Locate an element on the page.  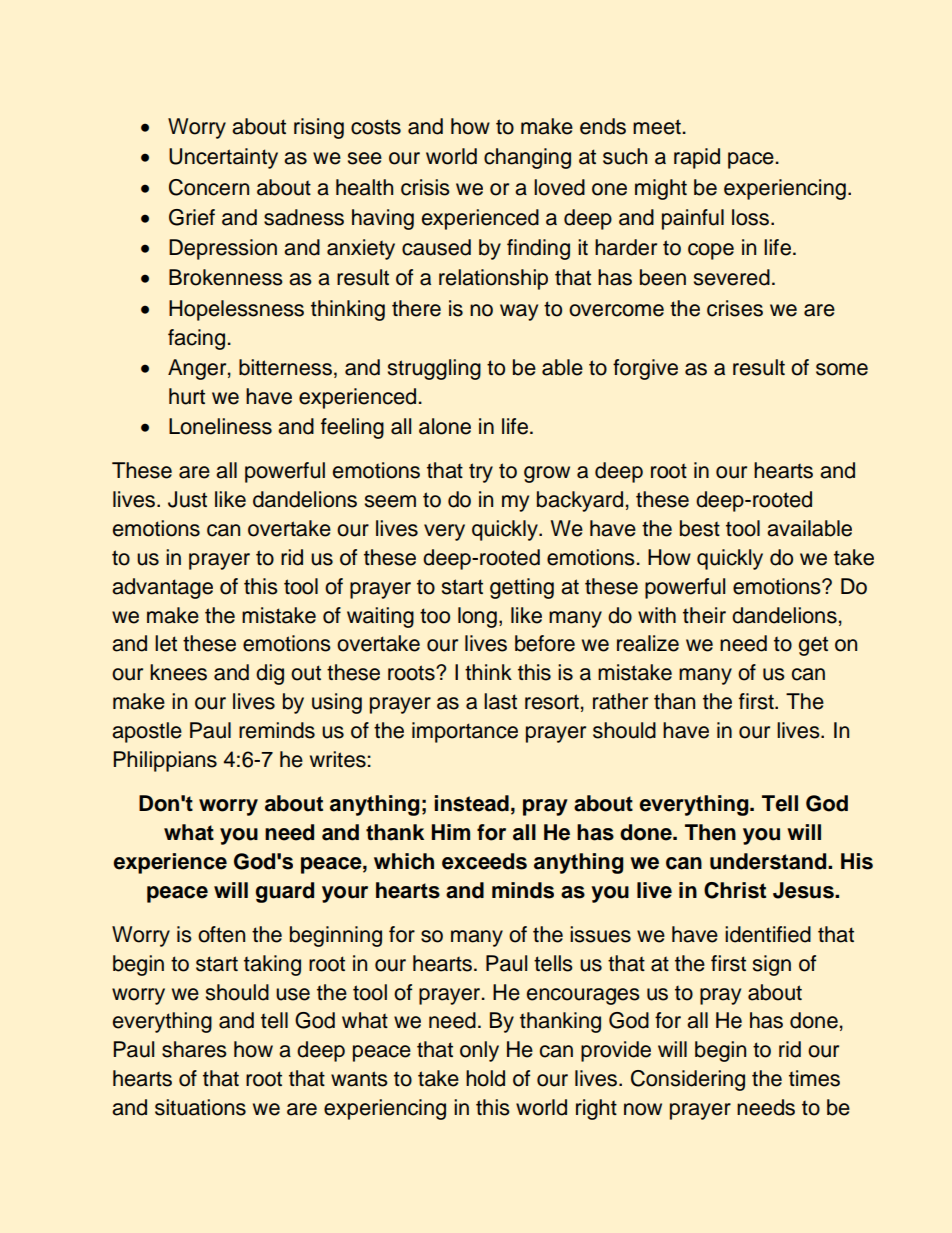
pace is located at coordinates (751, 160).
